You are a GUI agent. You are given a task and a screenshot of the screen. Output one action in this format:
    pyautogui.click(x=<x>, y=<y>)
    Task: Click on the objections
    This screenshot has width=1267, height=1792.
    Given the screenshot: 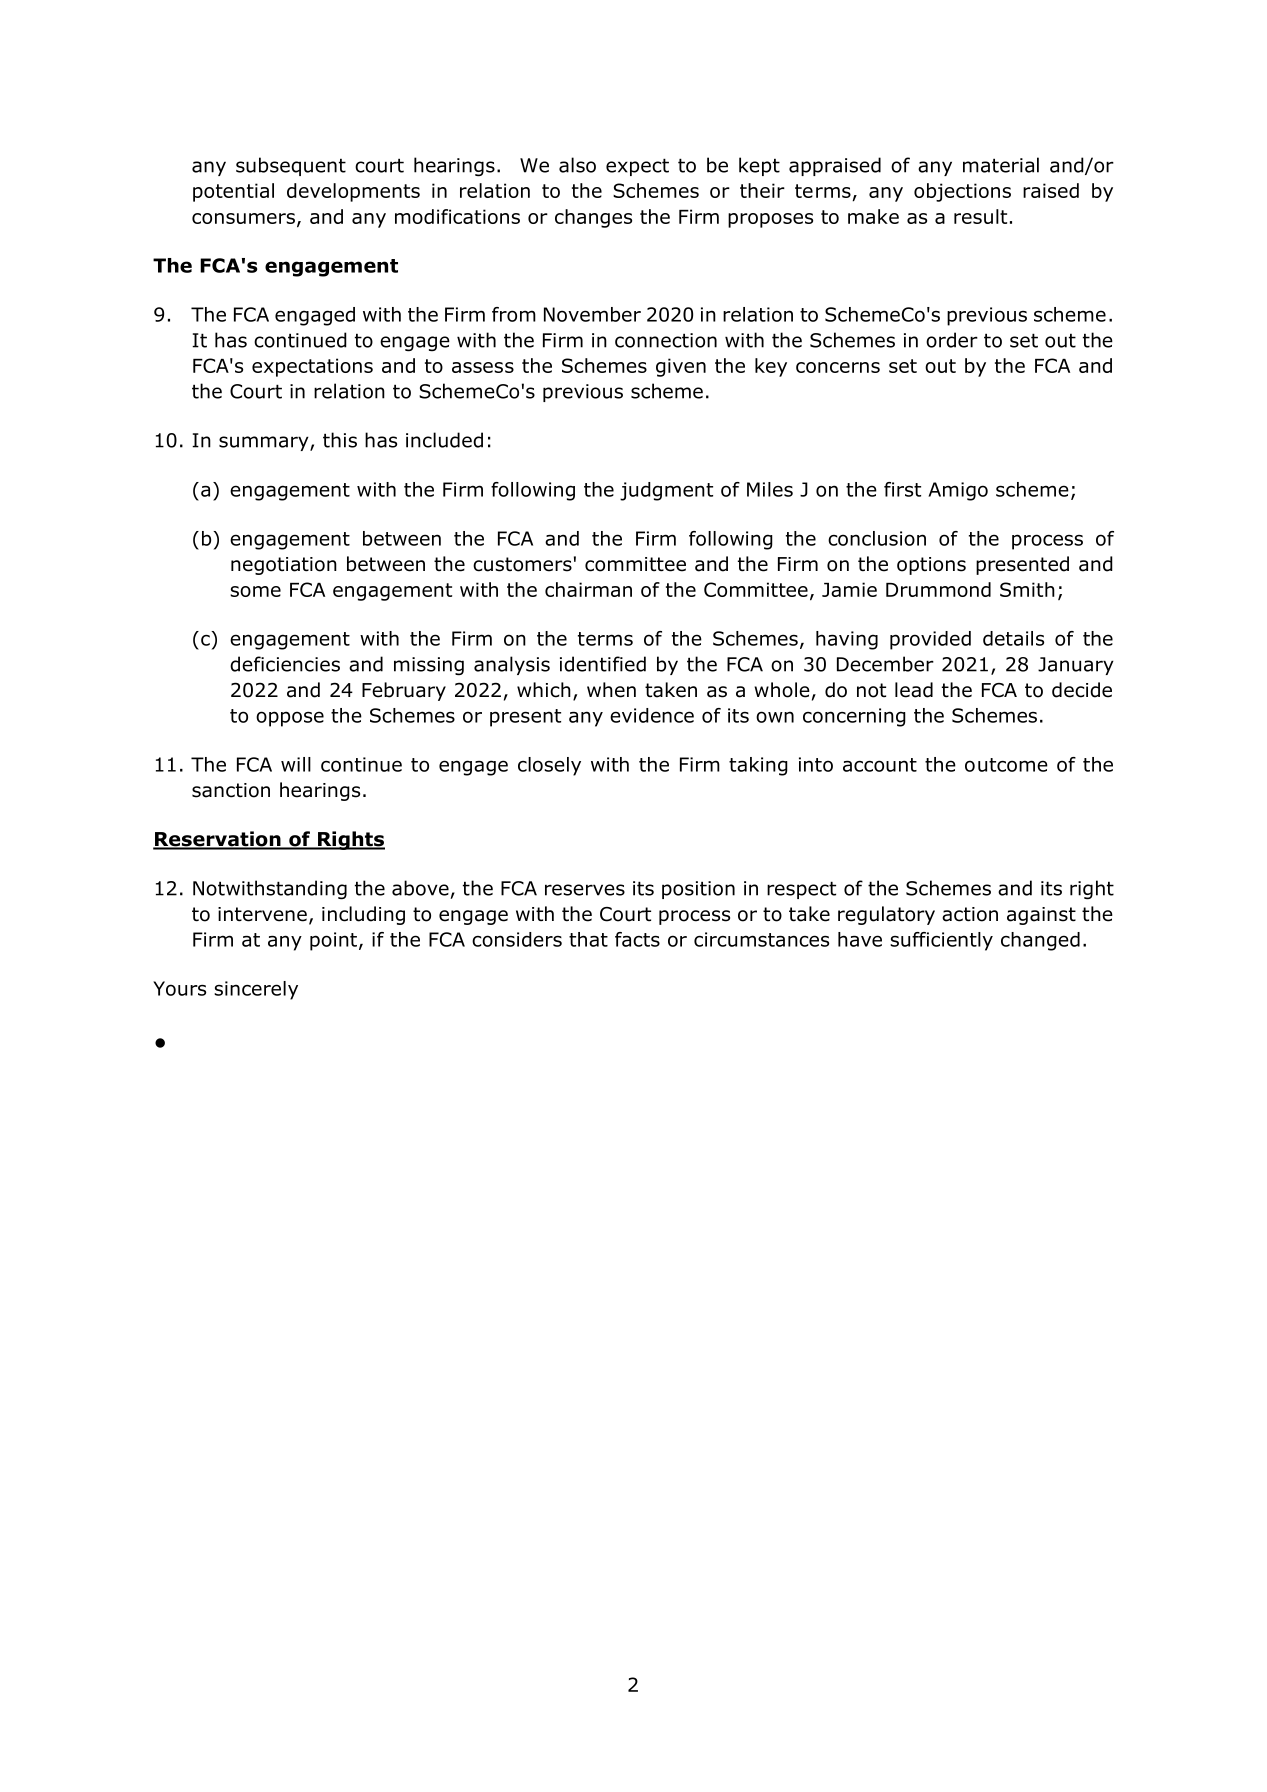 What is the action you would take?
    pyautogui.click(x=962, y=192)
